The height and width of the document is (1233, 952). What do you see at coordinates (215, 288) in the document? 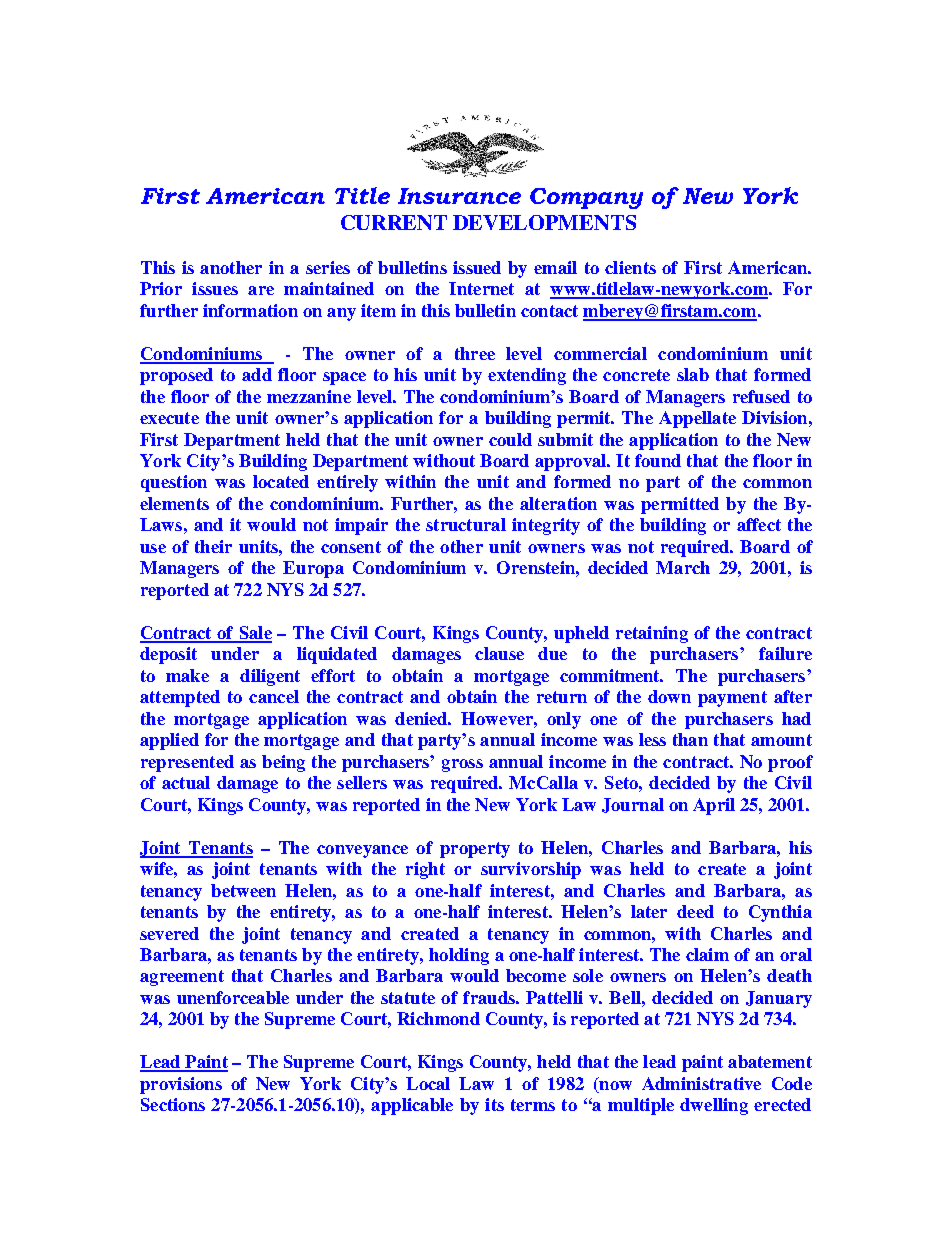
I see `issues` at bounding box center [215, 288].
